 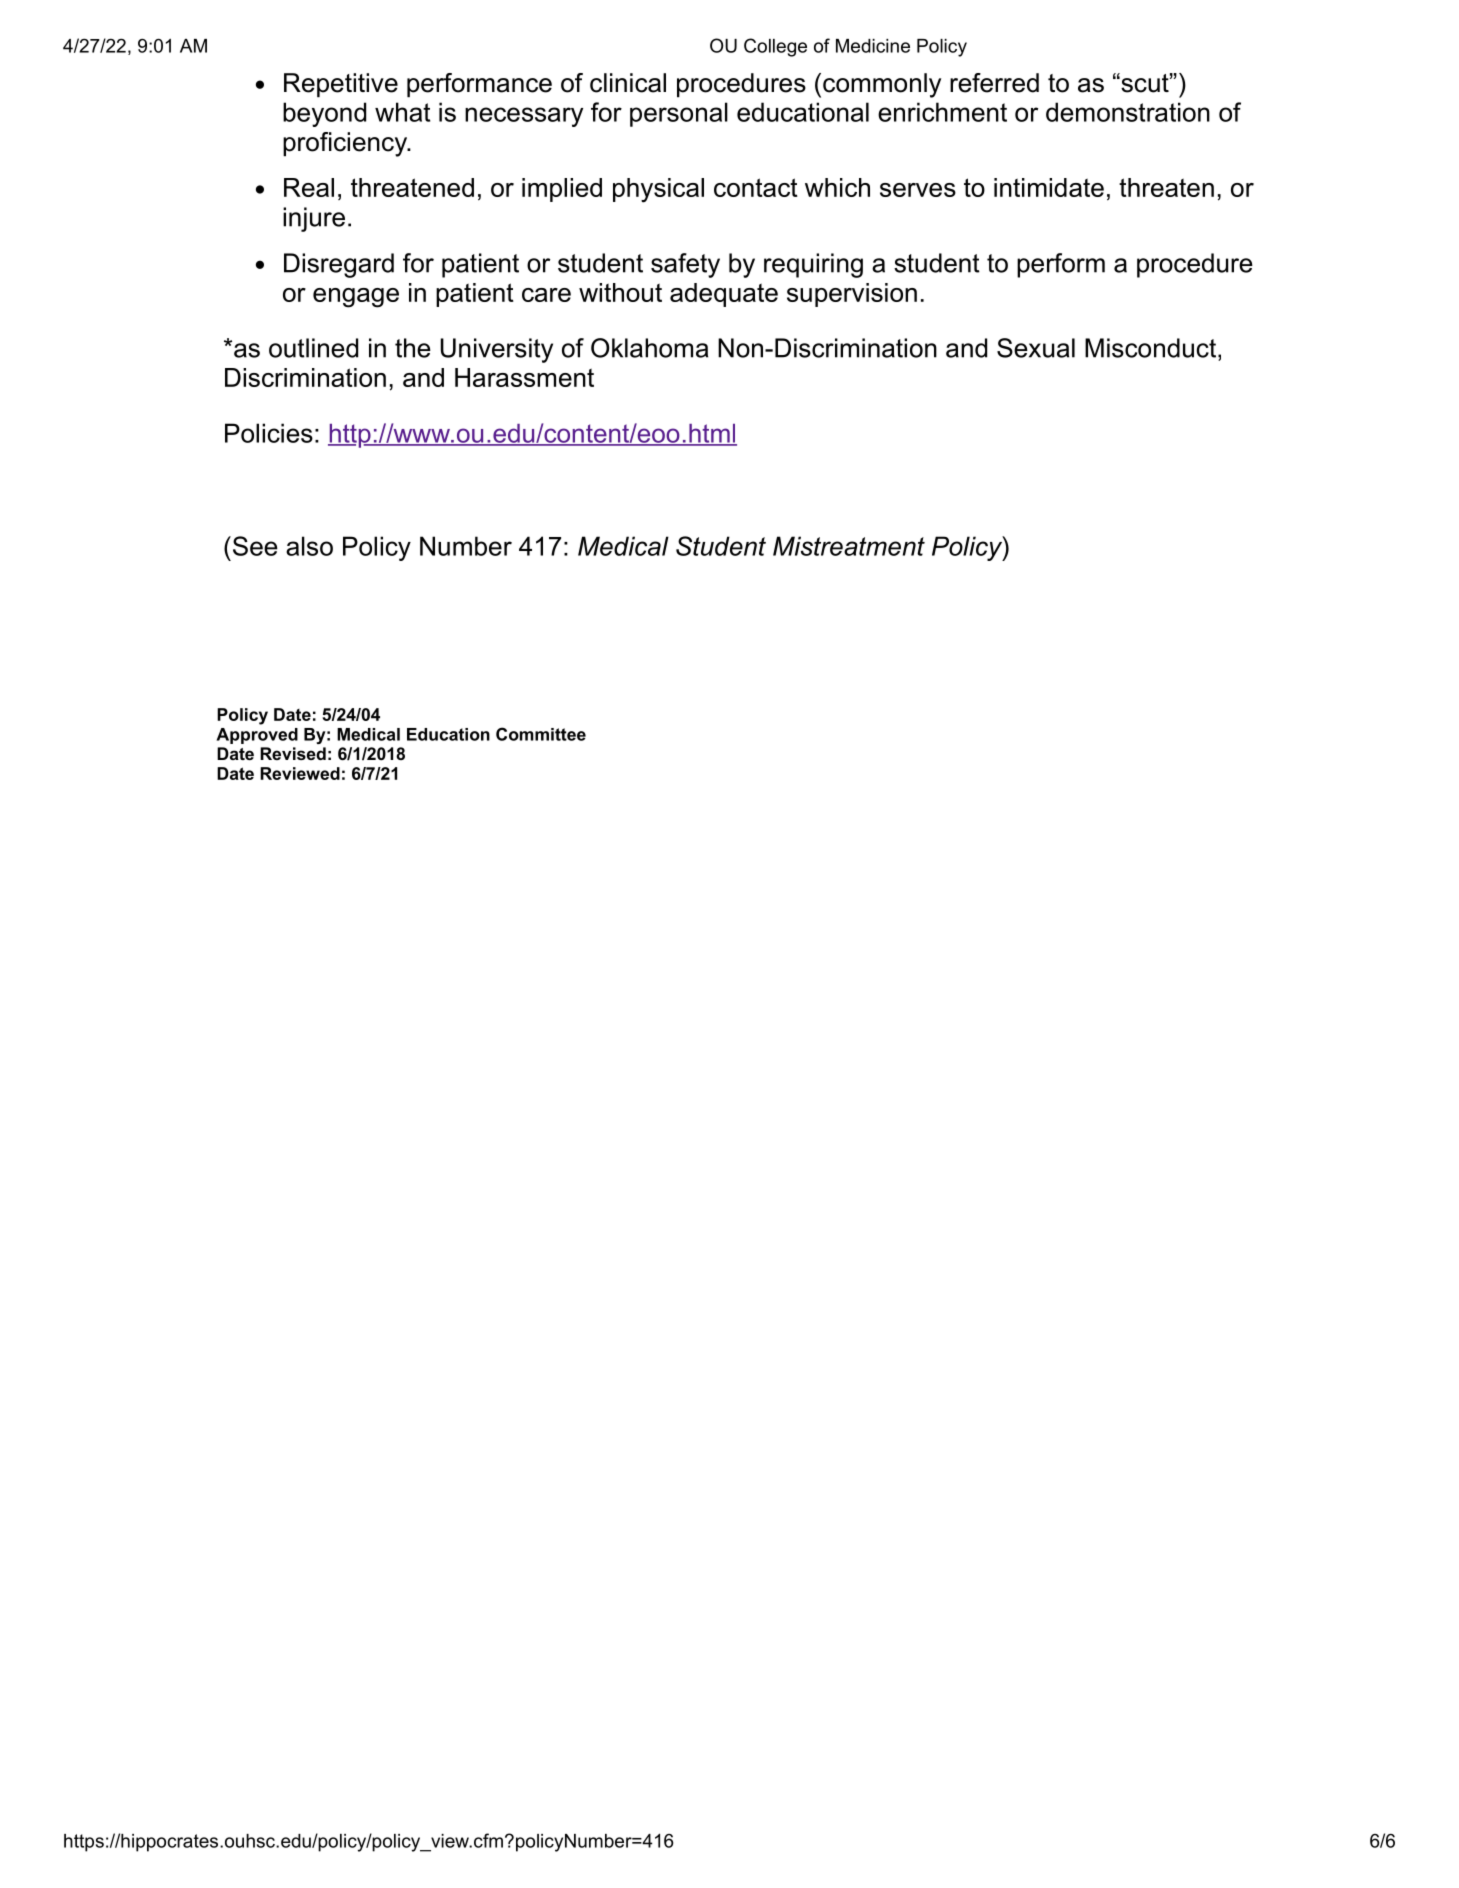 What do you see at coordinates (541, 734) in the document?
I see `Committee` at bounding box center [541, 734].
